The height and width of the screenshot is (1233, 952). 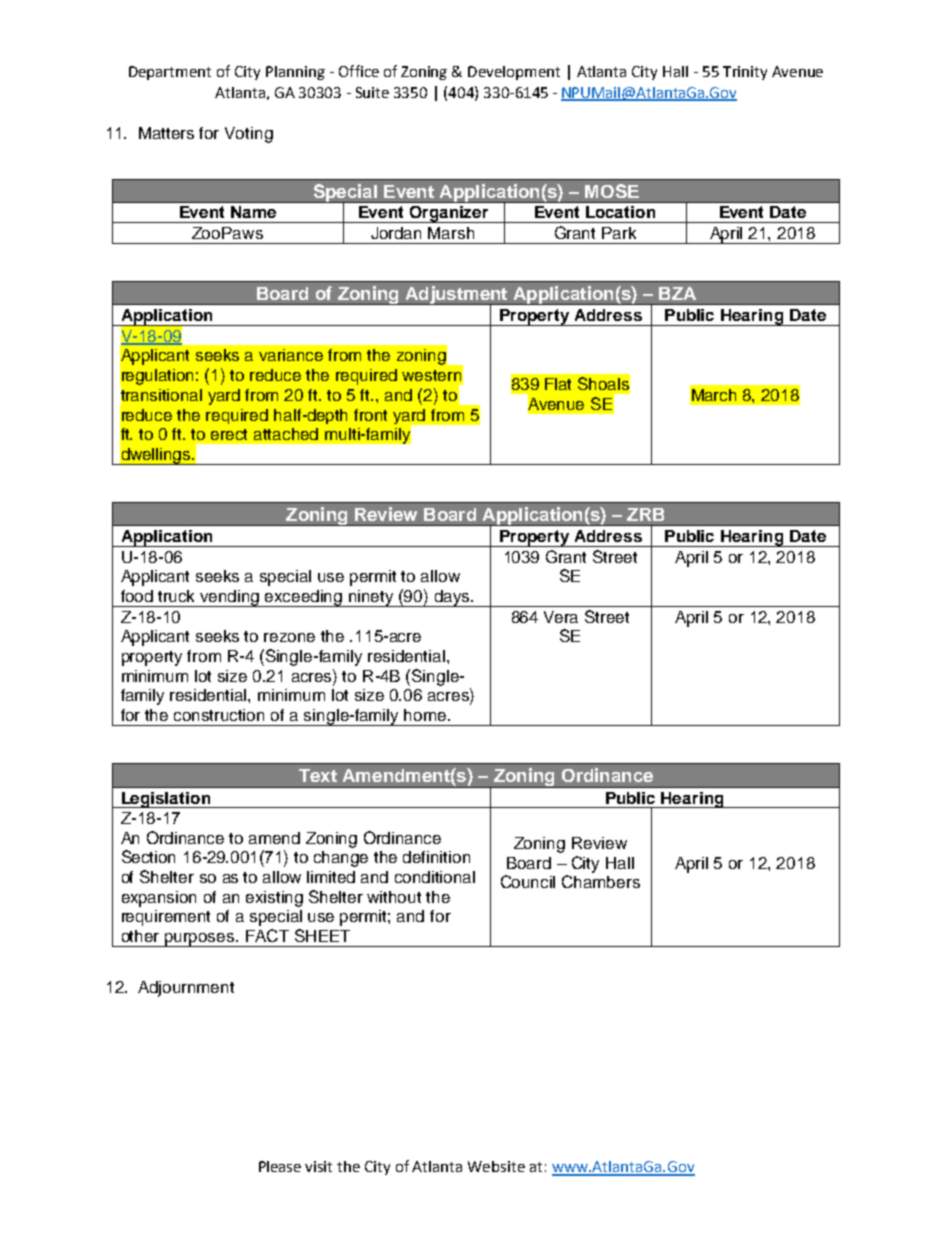 What do you see at coordinates (249, 135) in the screenshot?
I see `Voting` at bounding box center [249, 135].
